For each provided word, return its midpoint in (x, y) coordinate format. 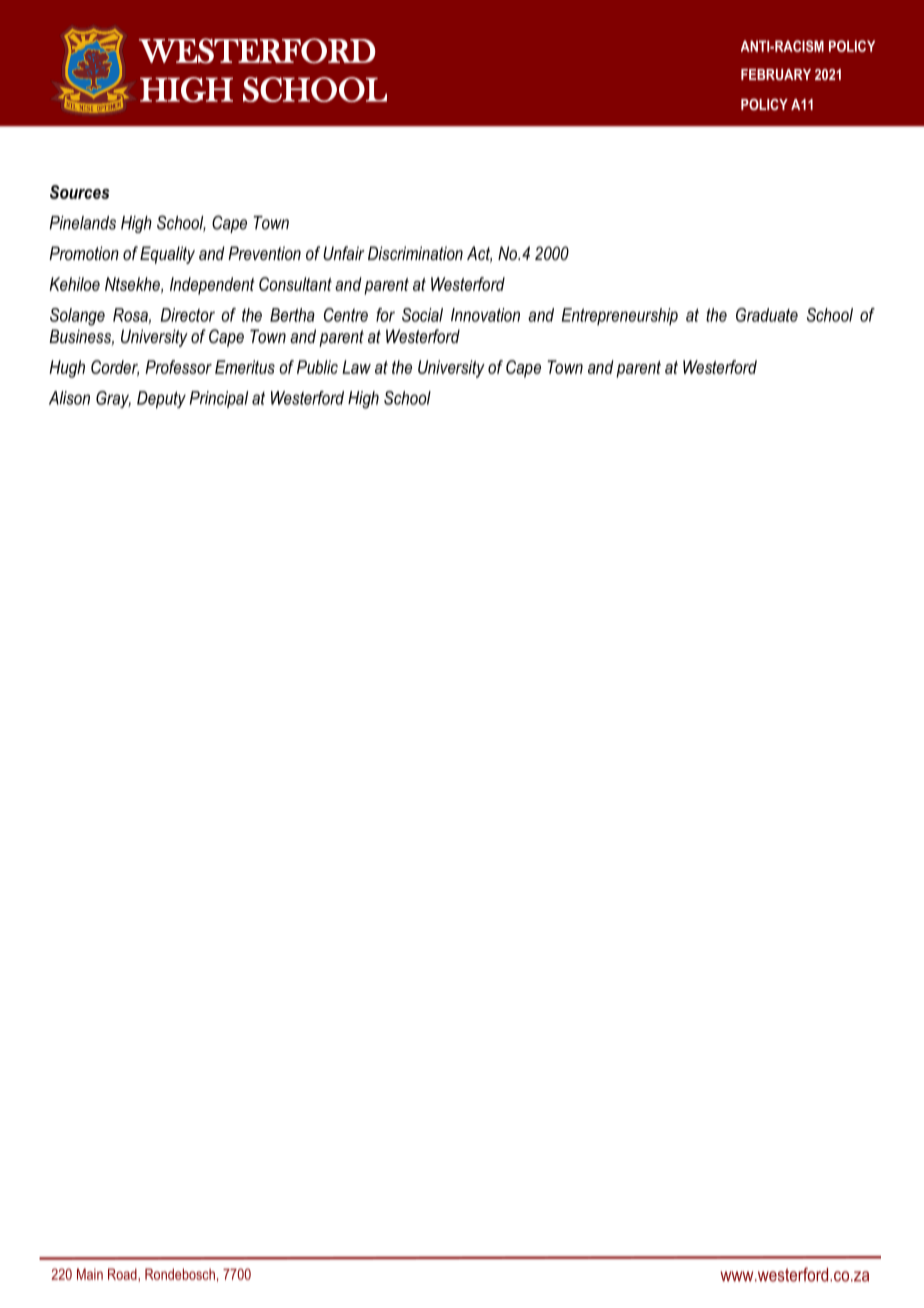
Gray (113, 399)
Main (90, 1274)
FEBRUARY (776, 74)
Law (356, 367)
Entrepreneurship (620, 316)
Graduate (767, 315)
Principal (219, 399)
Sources (79, 192)
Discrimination (415, 253)
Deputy (161, 400)
